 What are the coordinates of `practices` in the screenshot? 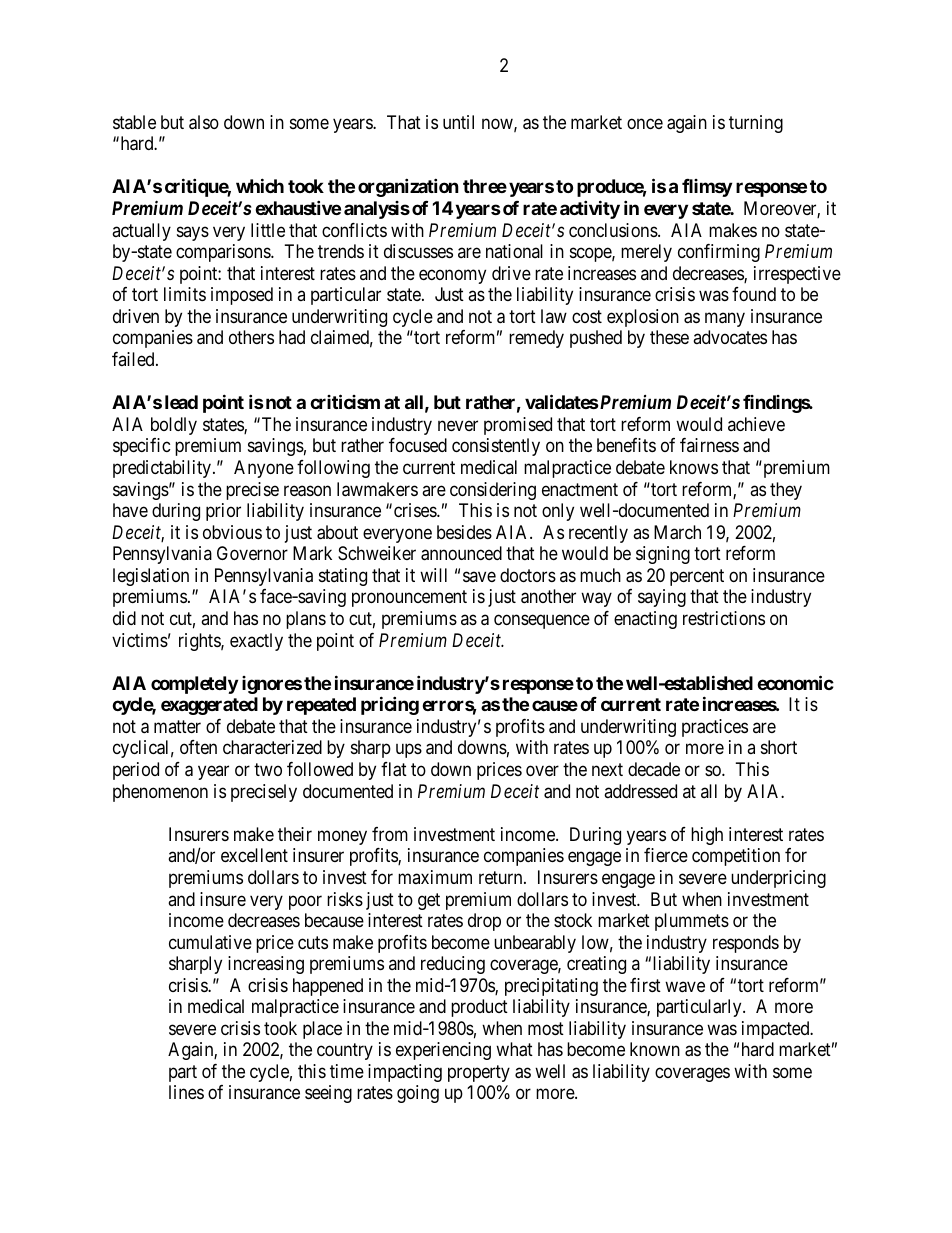 It's located at (715, 728).
